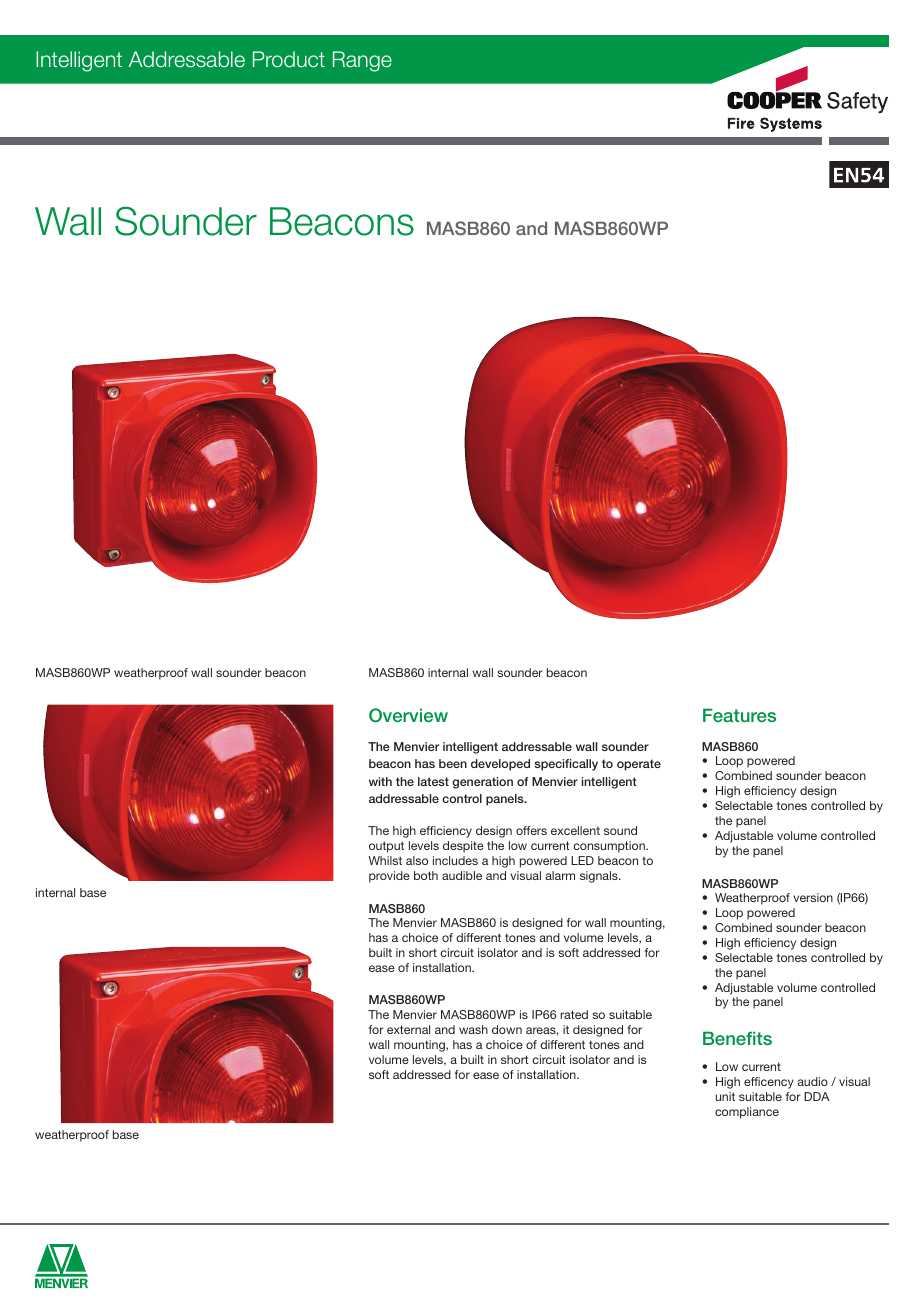 This screenshot has height=1308, width=924. What do you see at coordinates (289, 59) in the screenshot?
I see `Product` at bounding box center [289, 59].
